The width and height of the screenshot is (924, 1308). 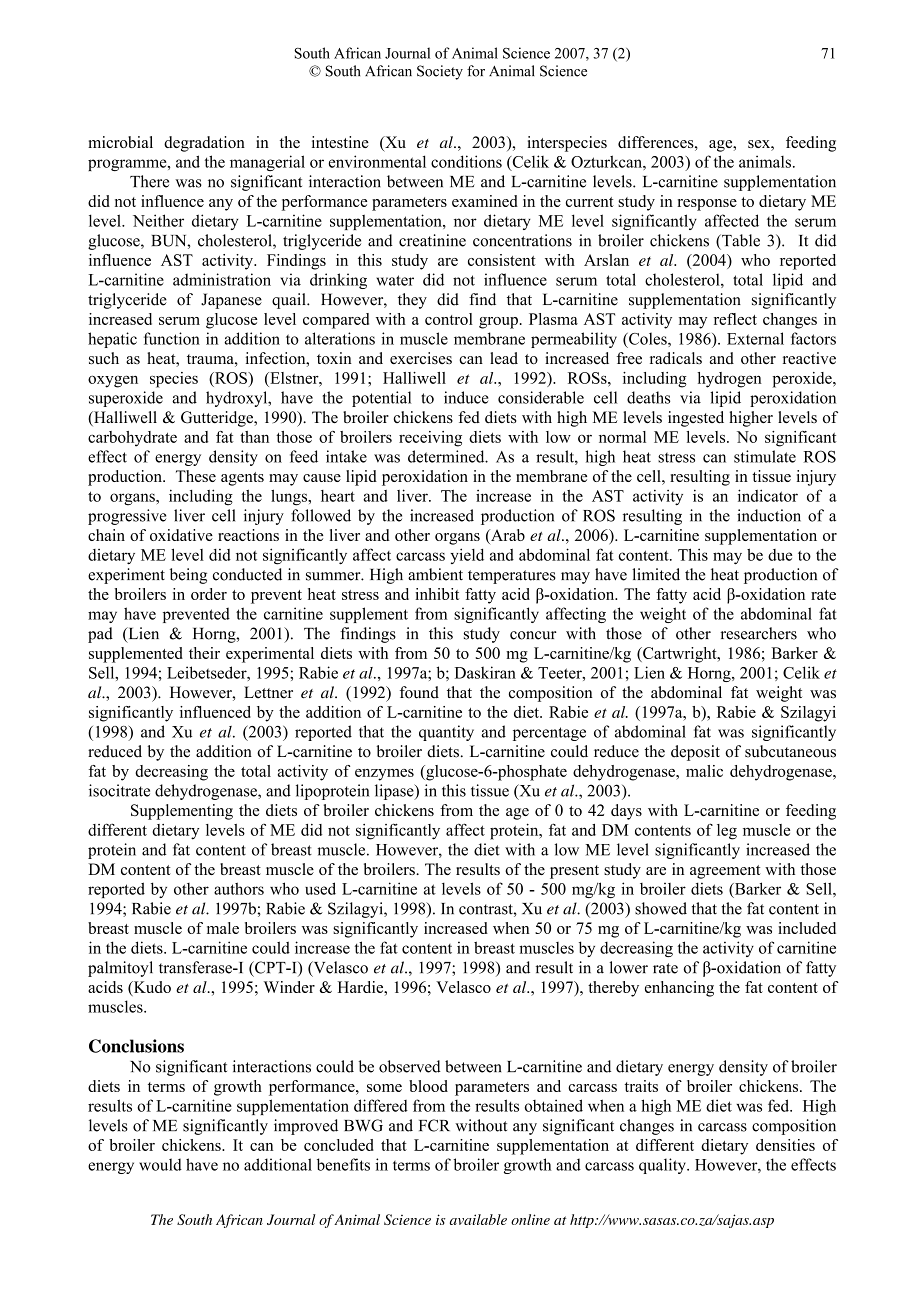 What do you see at coordinates (478, 1219) in the screenshot?
I see `available` at bounding box center [478, 1219].
